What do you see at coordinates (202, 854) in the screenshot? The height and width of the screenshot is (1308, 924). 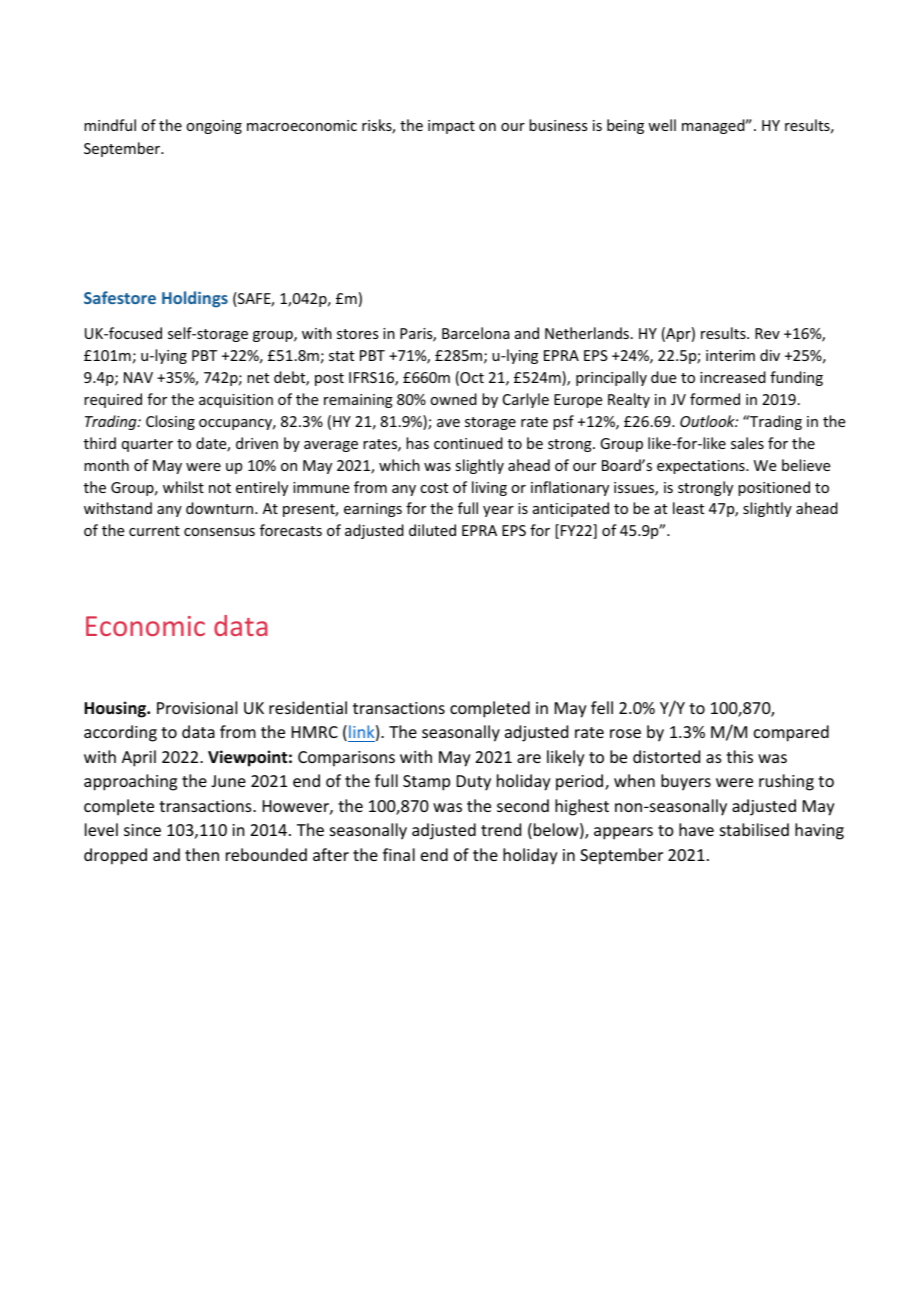 I see `then` at bounding box center [202, 854].
